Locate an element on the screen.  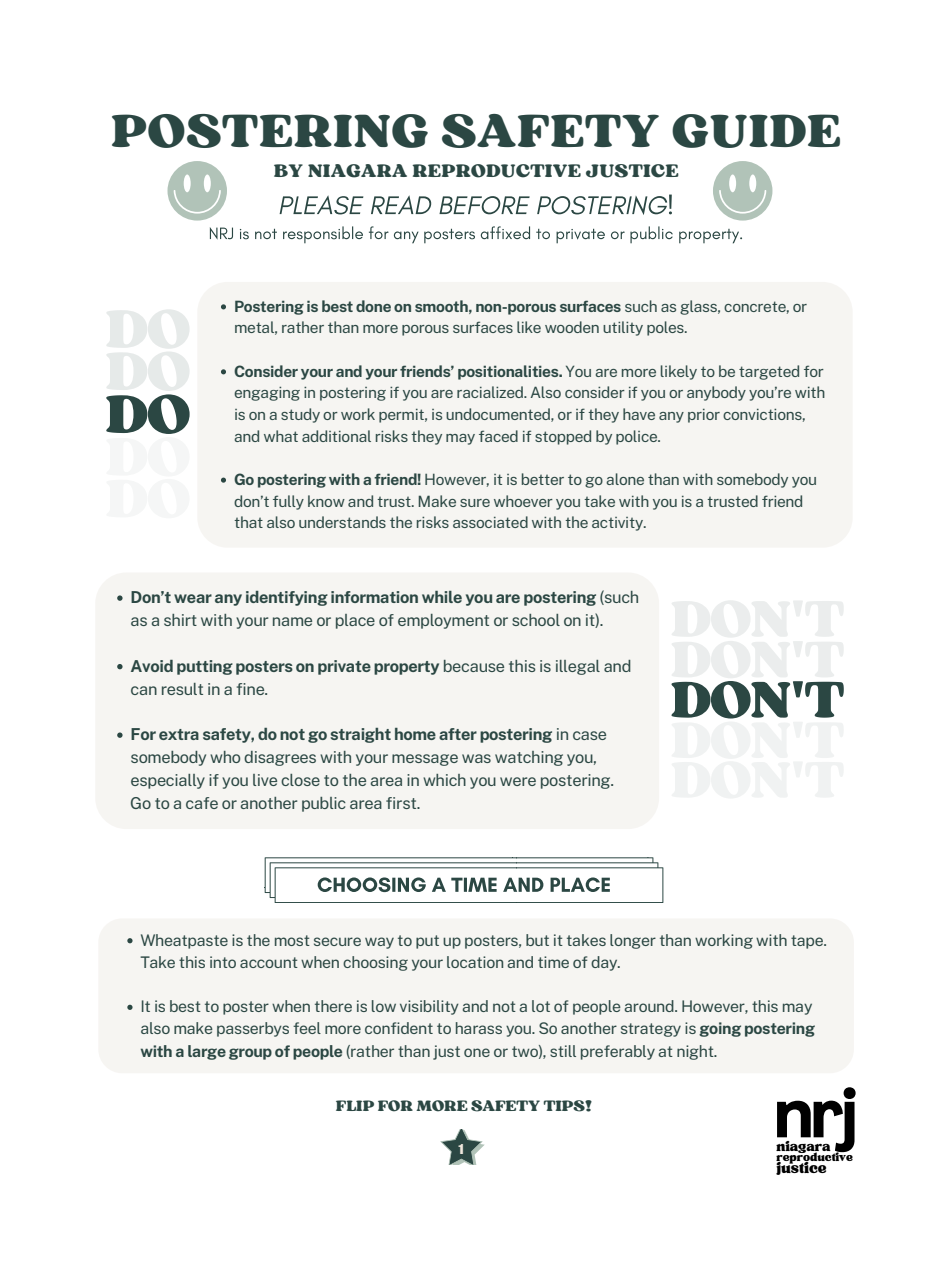
PLEASE is located at coordinates (321, 205).
